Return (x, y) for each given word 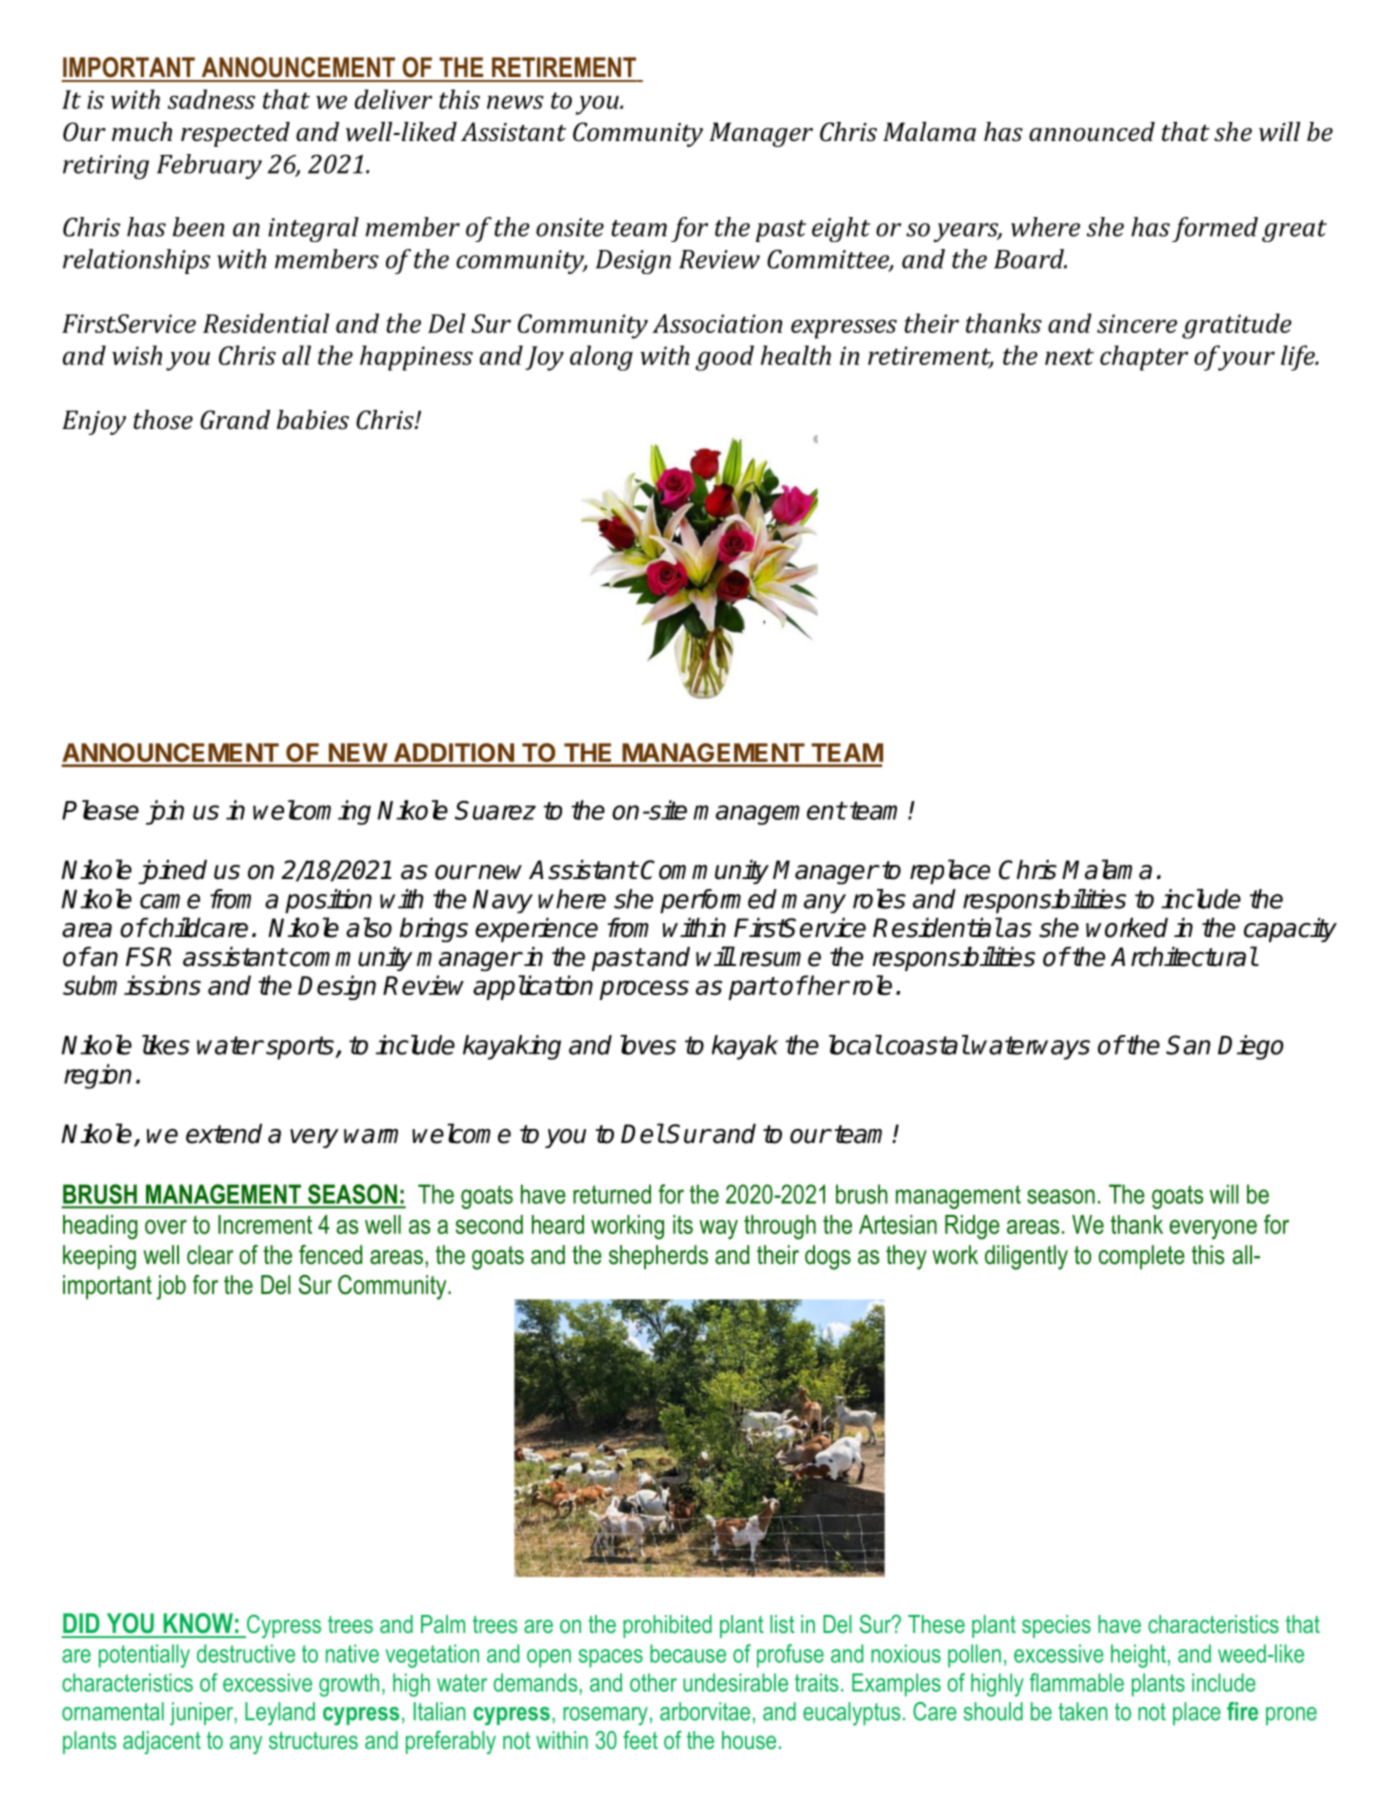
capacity (1290, 930)
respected (235, 134)
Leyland (280, 1714)
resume (780, 959)
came (170, 901)
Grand (235, 419)
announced (1092, 132)
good (724, 358)
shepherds (658, 1257)
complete (1142, 1257)
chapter (1144, 358)
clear (210, 1255)
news (515, 102)
